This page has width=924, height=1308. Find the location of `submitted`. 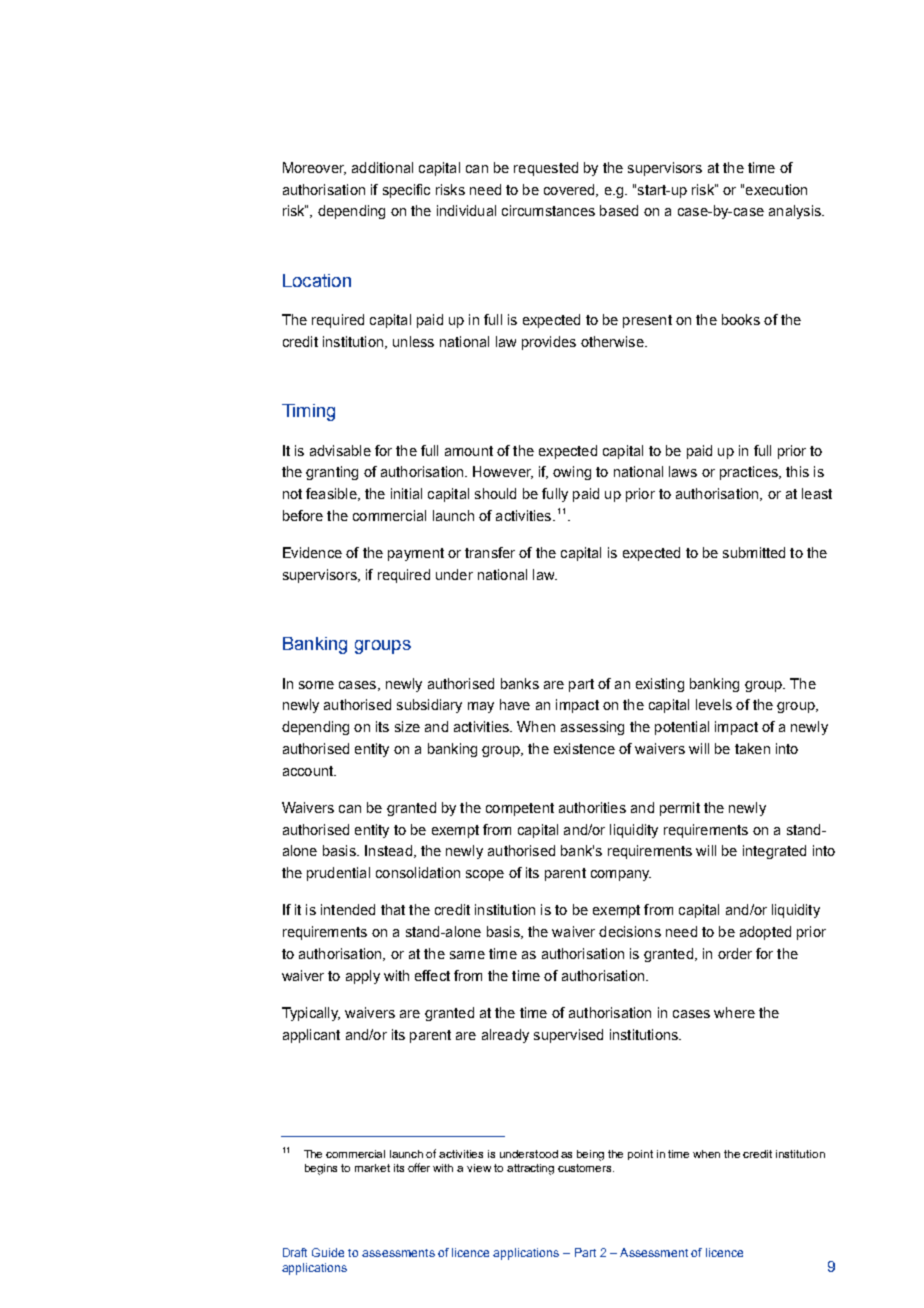

submitted is located at coordinates (754, 552).
